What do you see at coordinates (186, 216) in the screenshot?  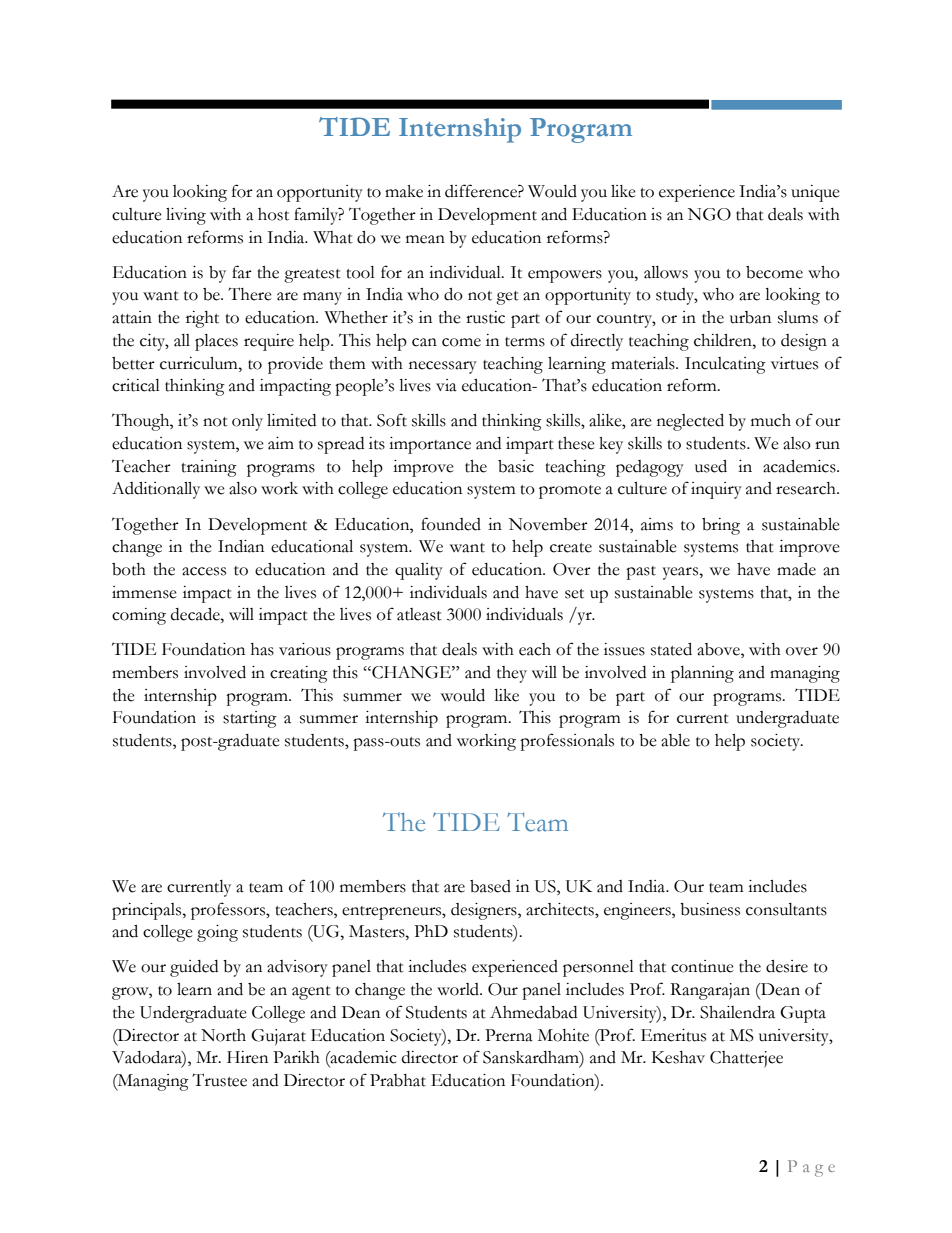 I see `living` at bounding box center [186, 216].
